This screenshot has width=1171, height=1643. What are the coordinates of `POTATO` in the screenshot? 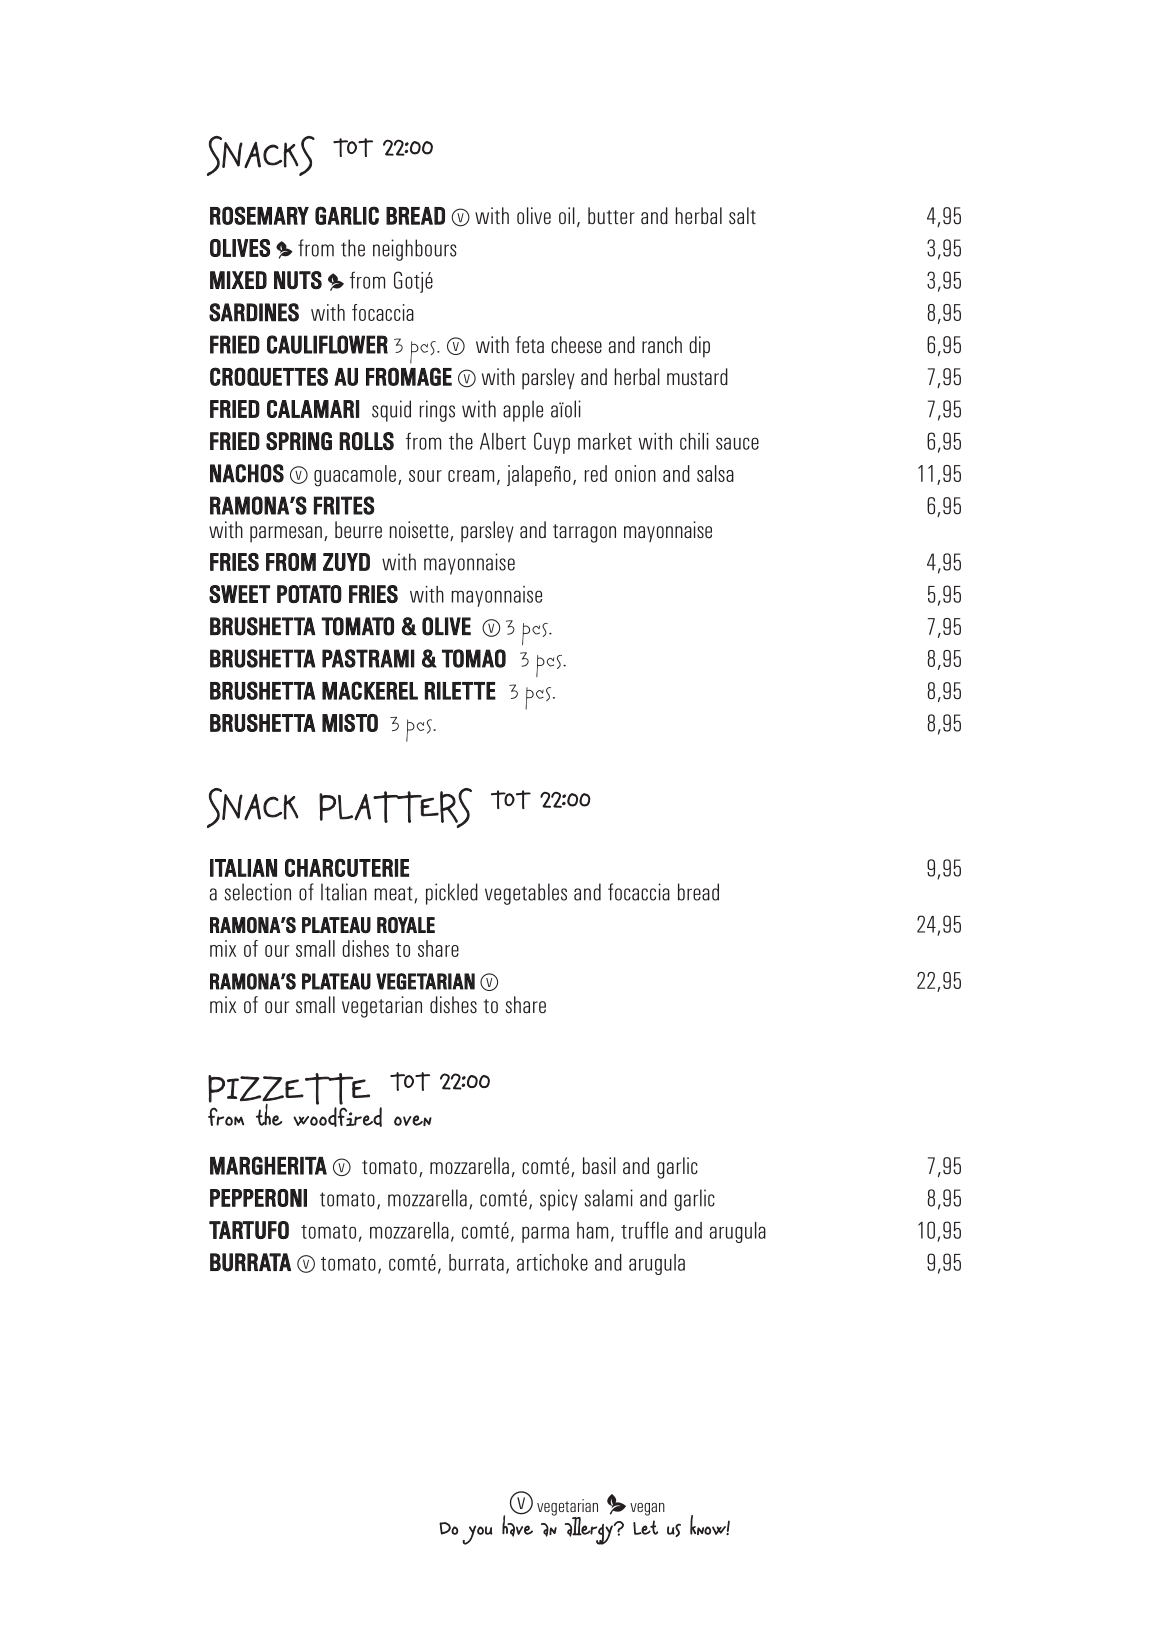 It's located at (309, 594).
